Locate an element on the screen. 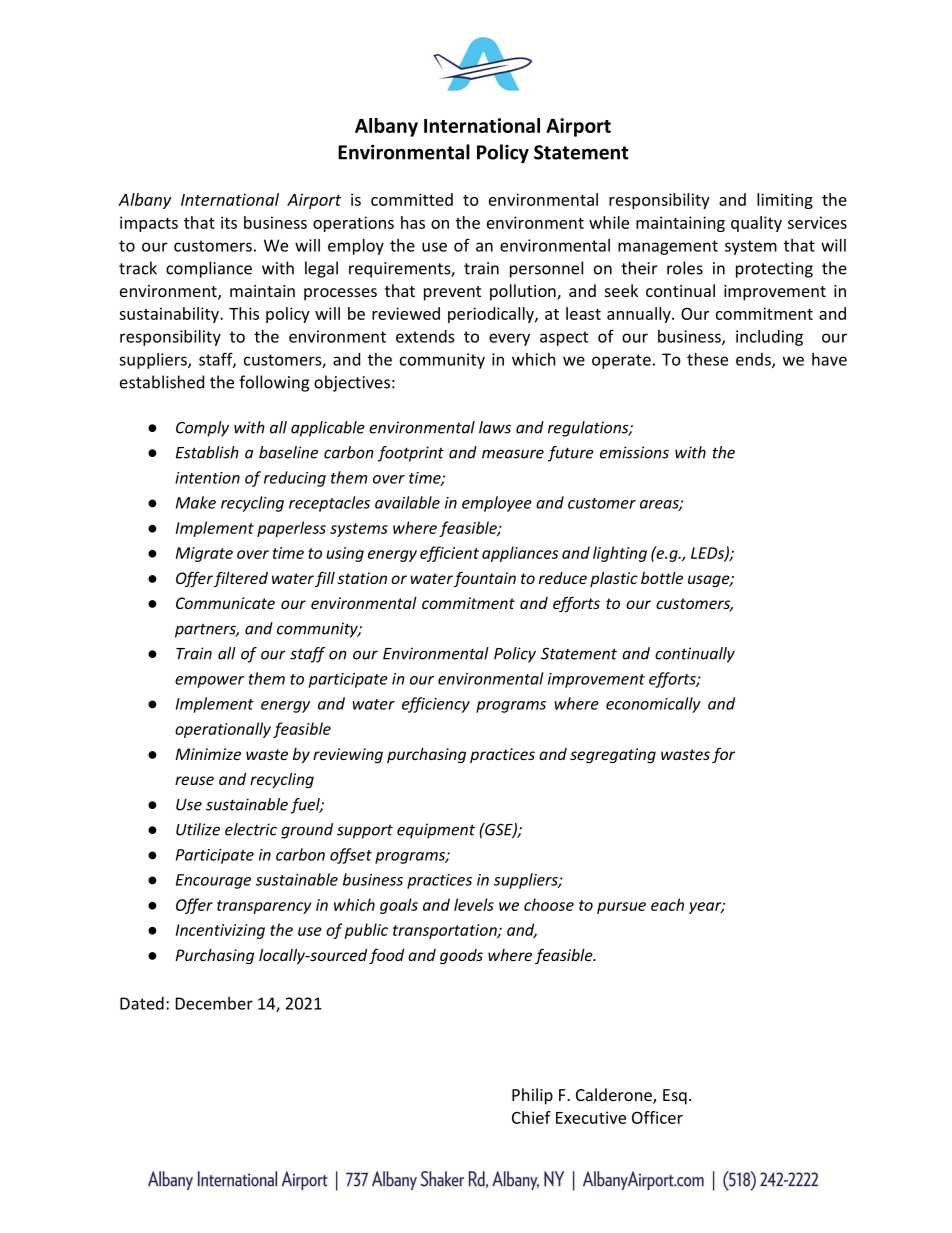  bottle is located at coordinates (662, 578).
